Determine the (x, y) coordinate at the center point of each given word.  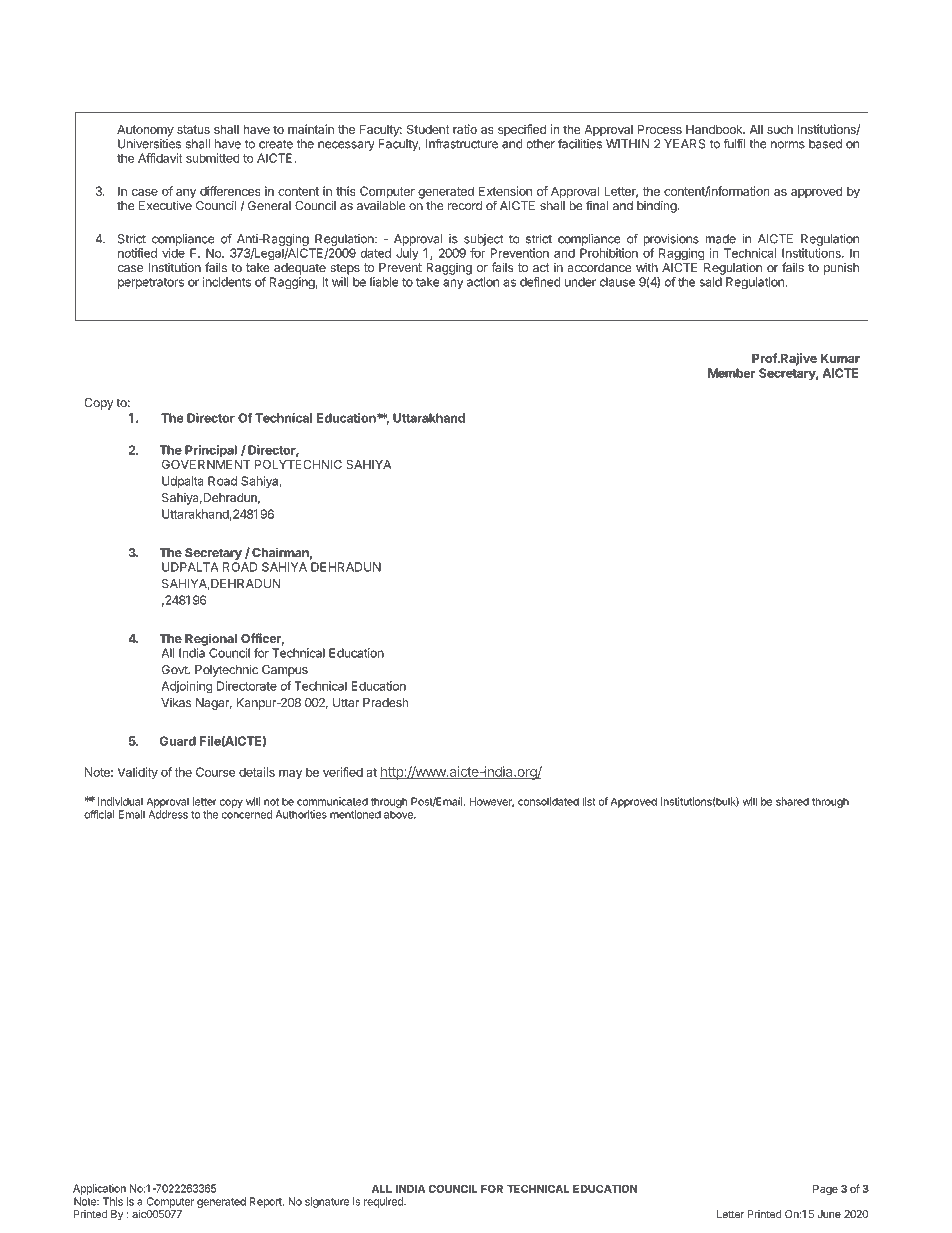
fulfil (734, 143)
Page (825, 1190)
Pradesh (386, 703)
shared (792, 801)
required (384, 1202)
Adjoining (186, 687)
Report (267, 1202)
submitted (213, 158)
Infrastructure (462, 143)
